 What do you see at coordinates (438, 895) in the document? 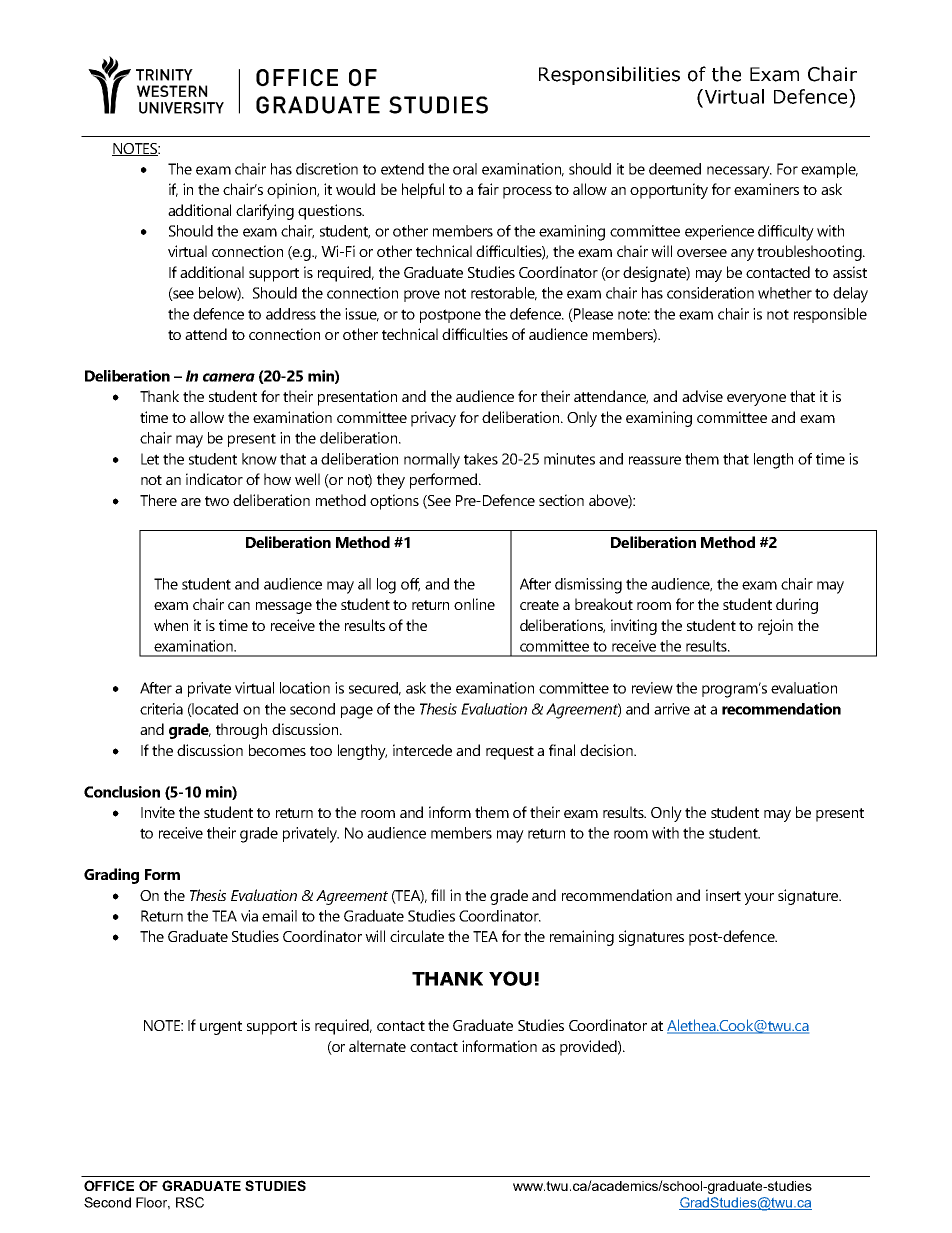
I see `fill` at bounding box center [438, 895].
